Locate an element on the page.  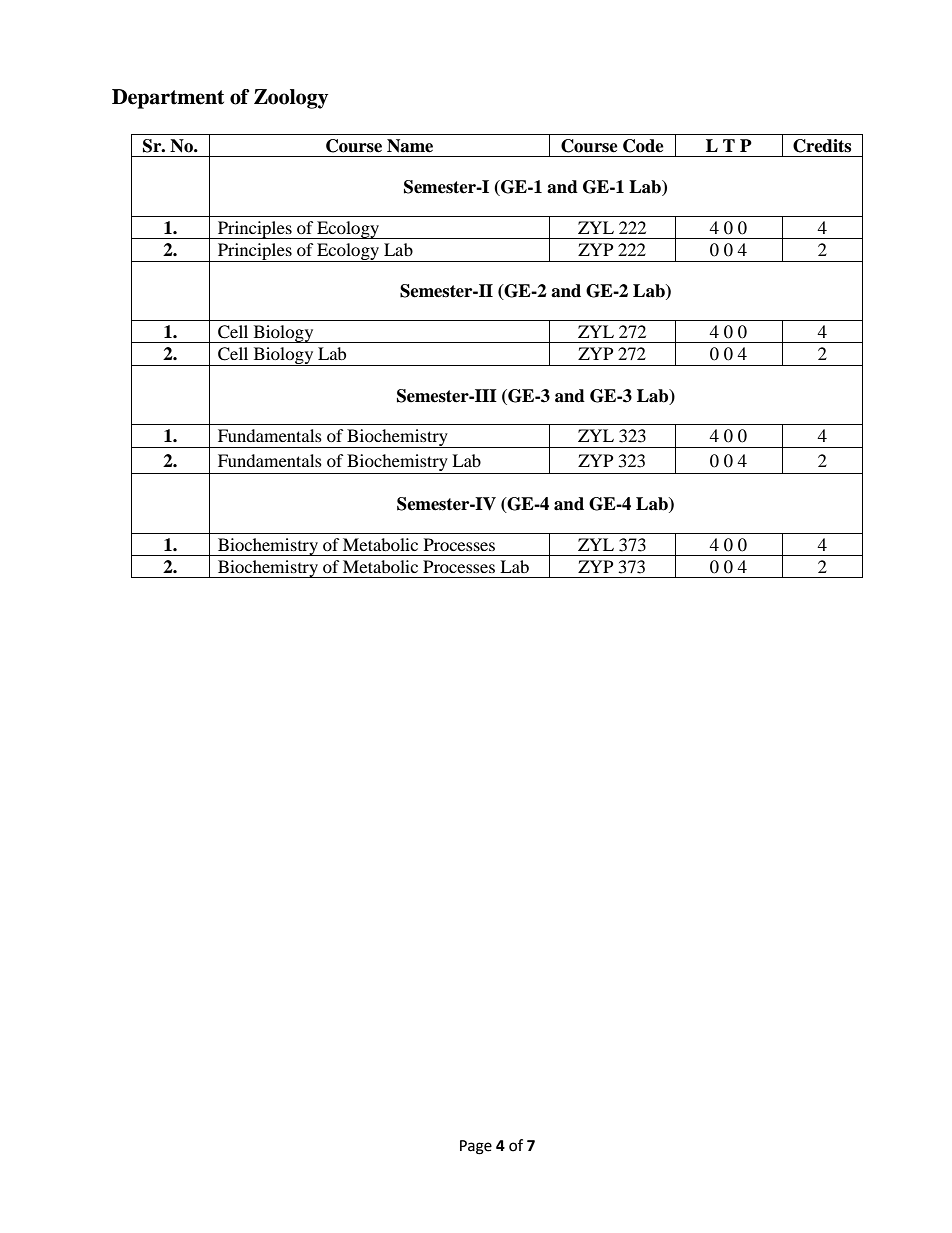
Department is located at coordinates (168, 99).
